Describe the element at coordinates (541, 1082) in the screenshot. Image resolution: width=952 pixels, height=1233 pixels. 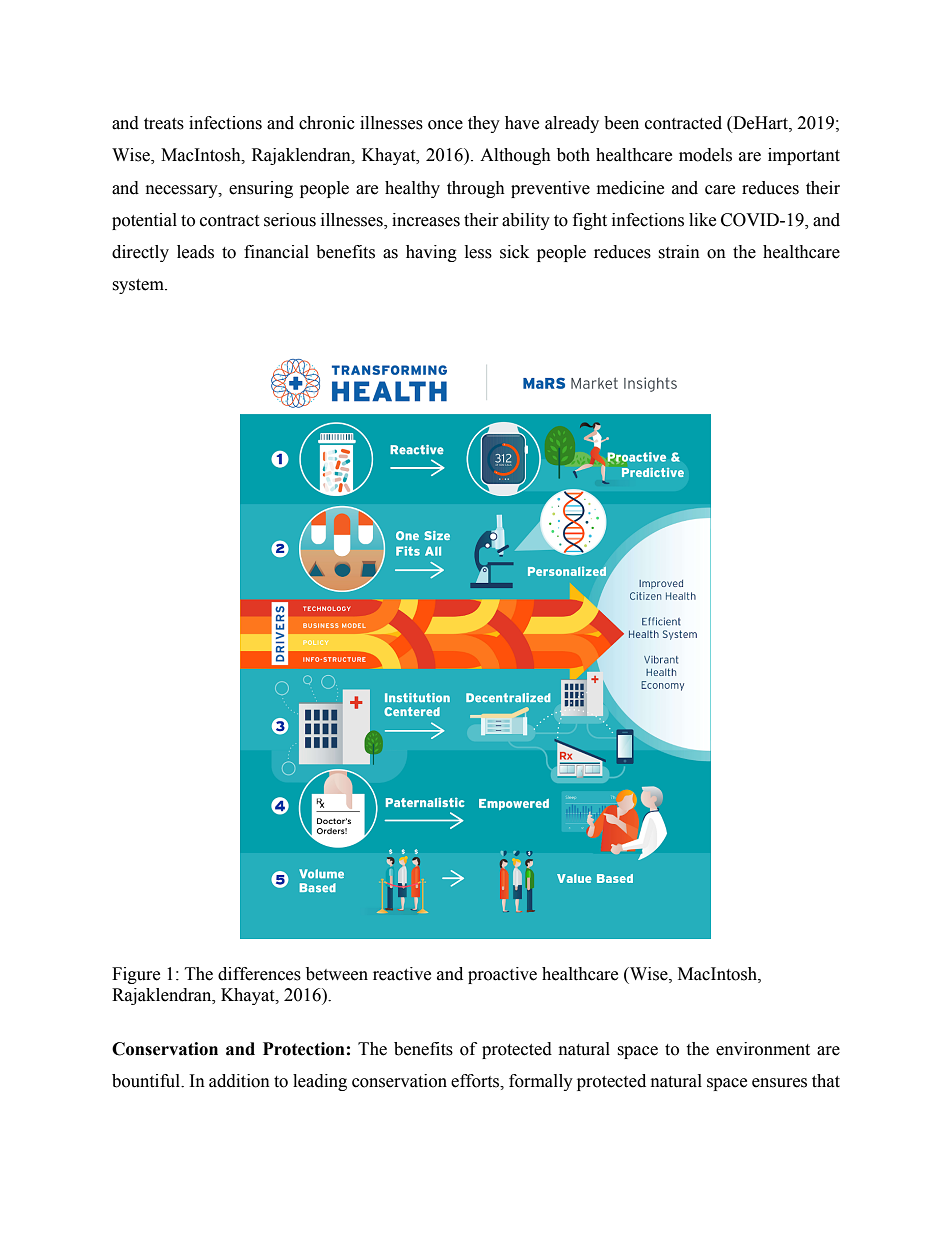
I see `formally` at that location.
